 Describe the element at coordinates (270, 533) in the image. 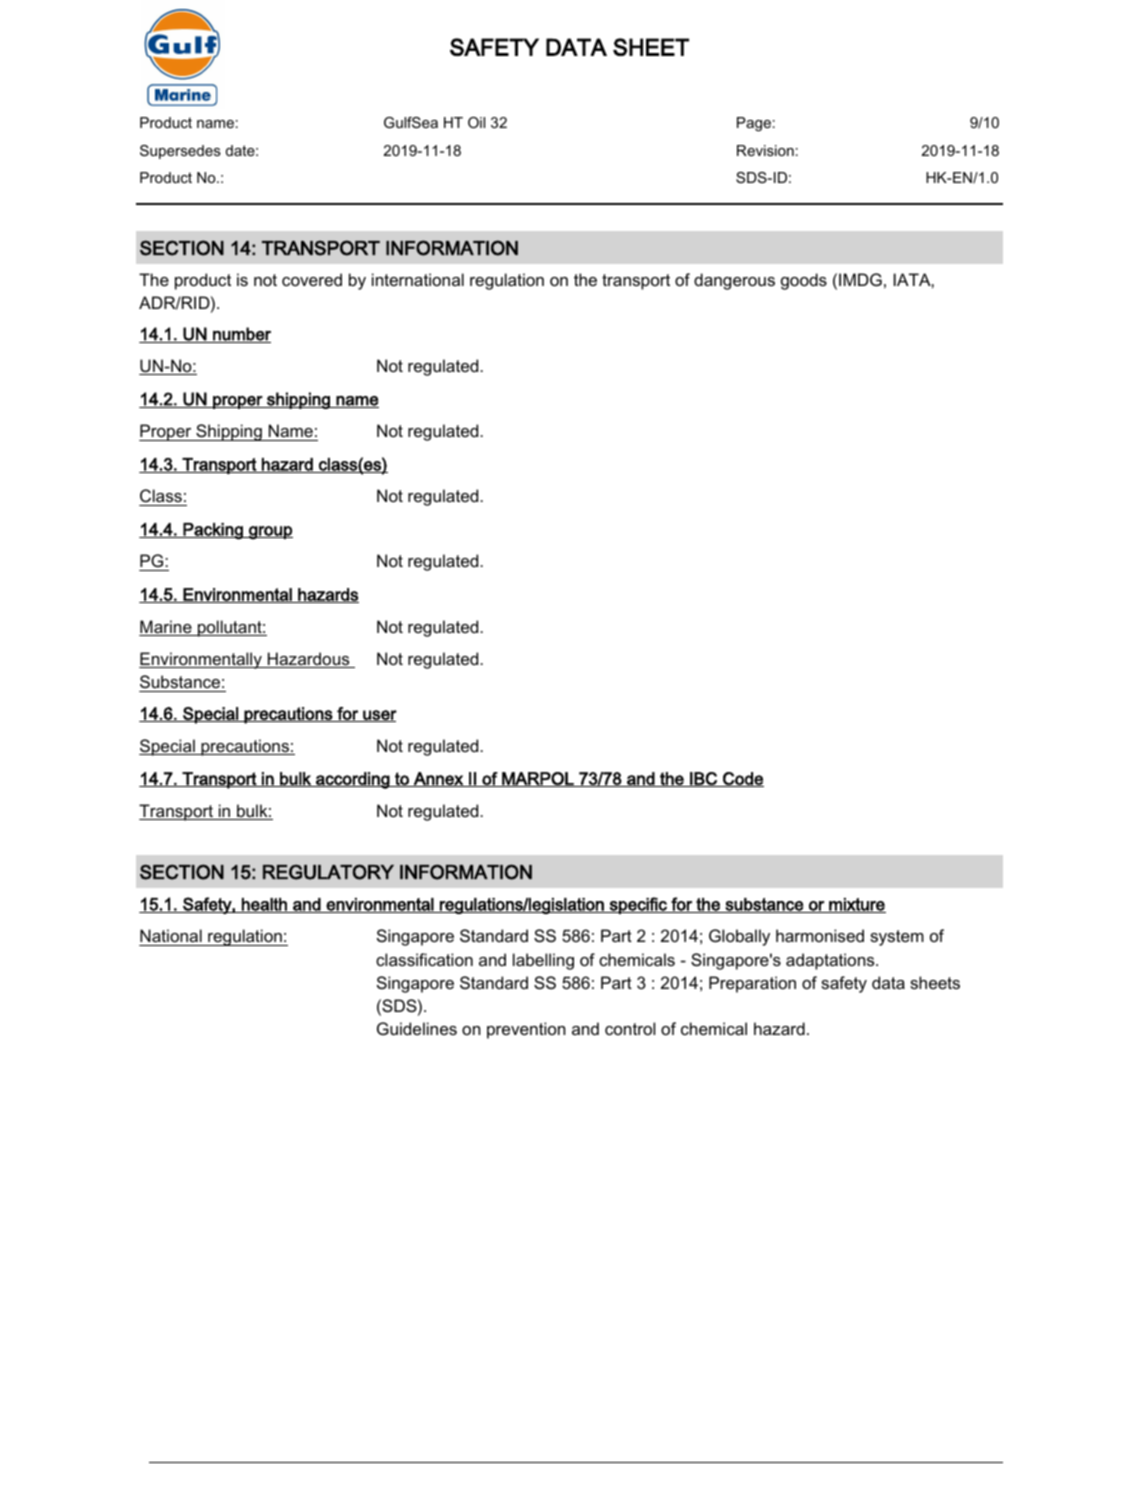

I see `group` at that location.
